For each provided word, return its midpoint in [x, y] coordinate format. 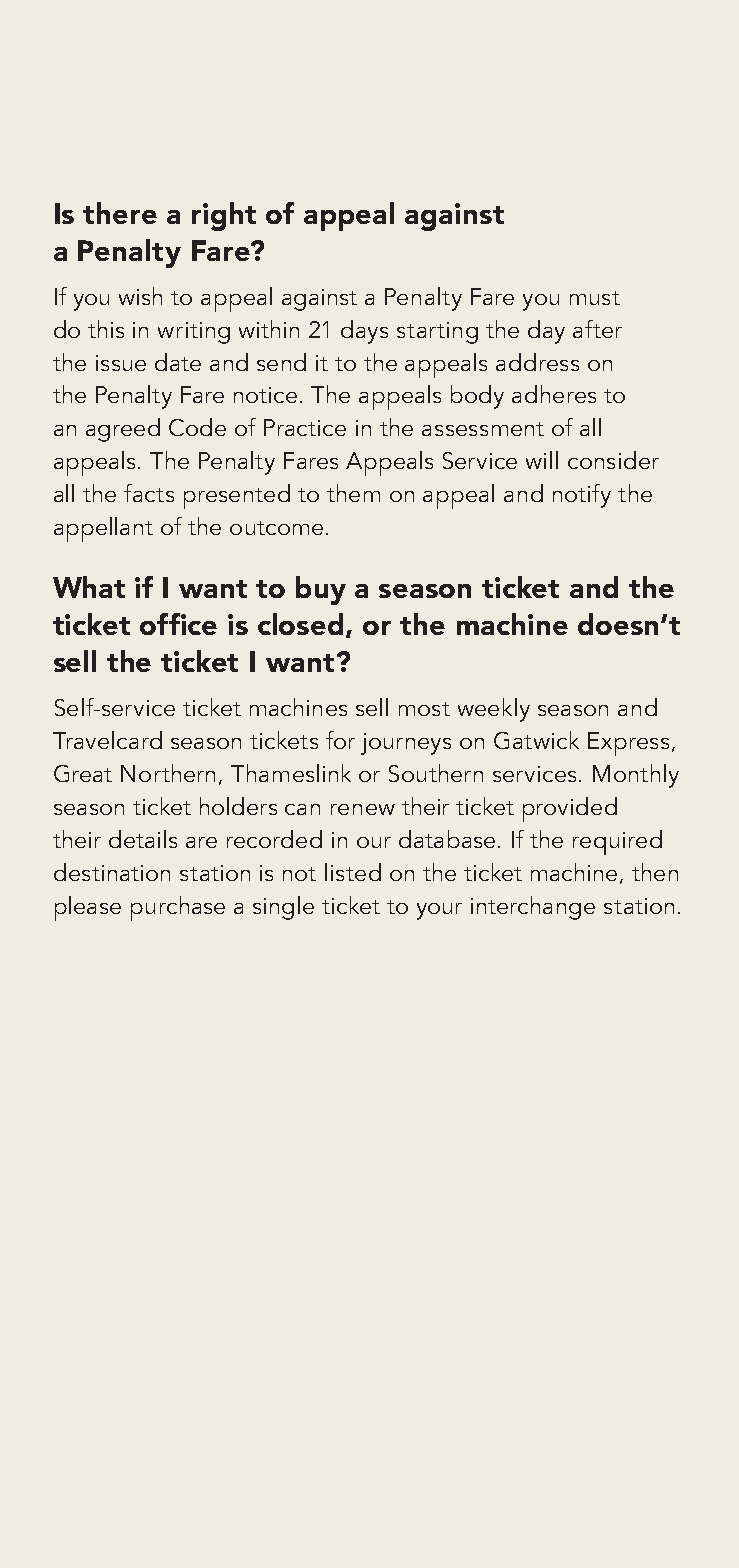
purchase [178, 908]
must [595, 298]
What [89, 587]
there [120, 213]
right [224, 216]
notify [582, 496]
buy [321, 590]
